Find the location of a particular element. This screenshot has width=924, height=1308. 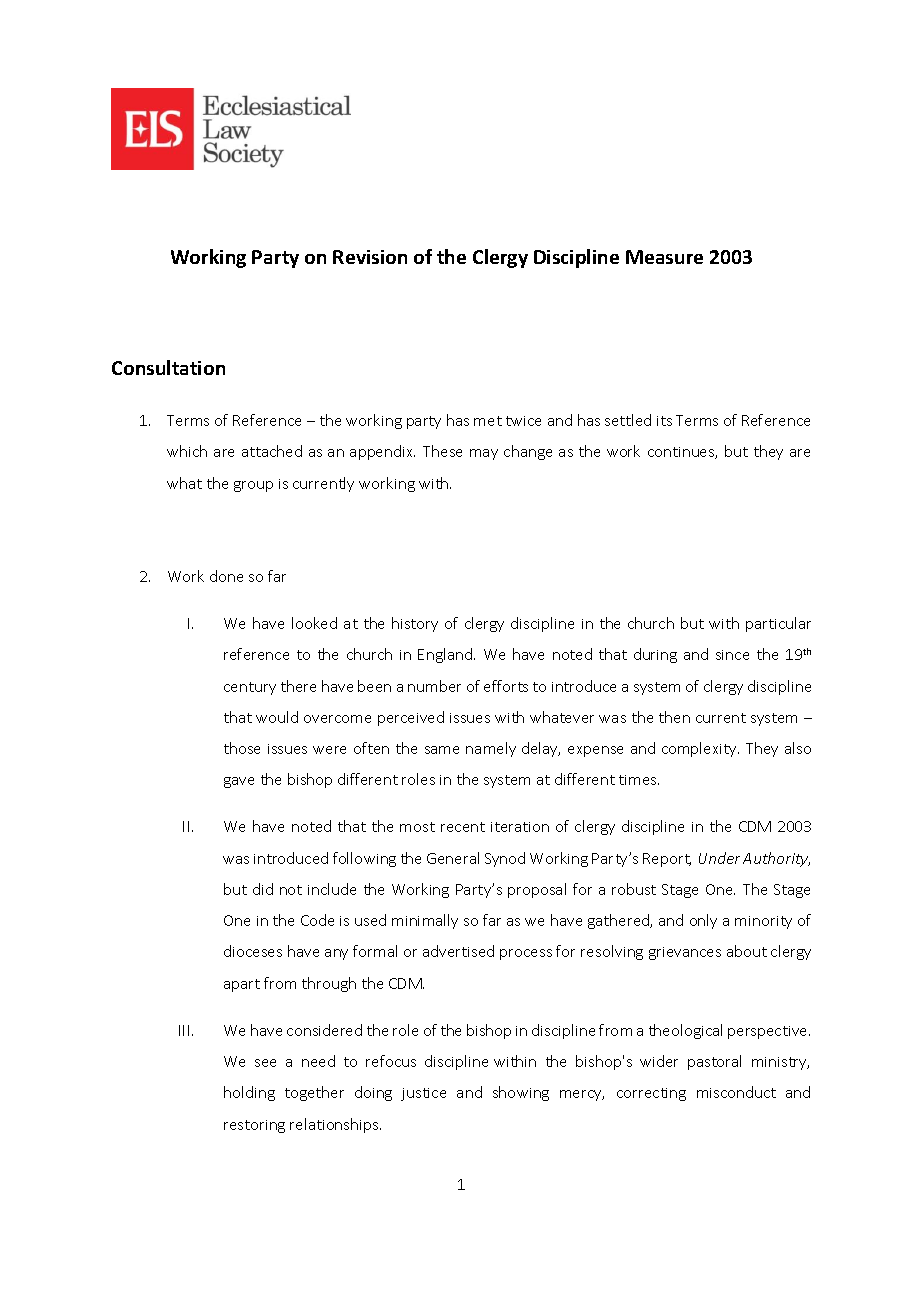

did is located at coordinates (263, 889).
